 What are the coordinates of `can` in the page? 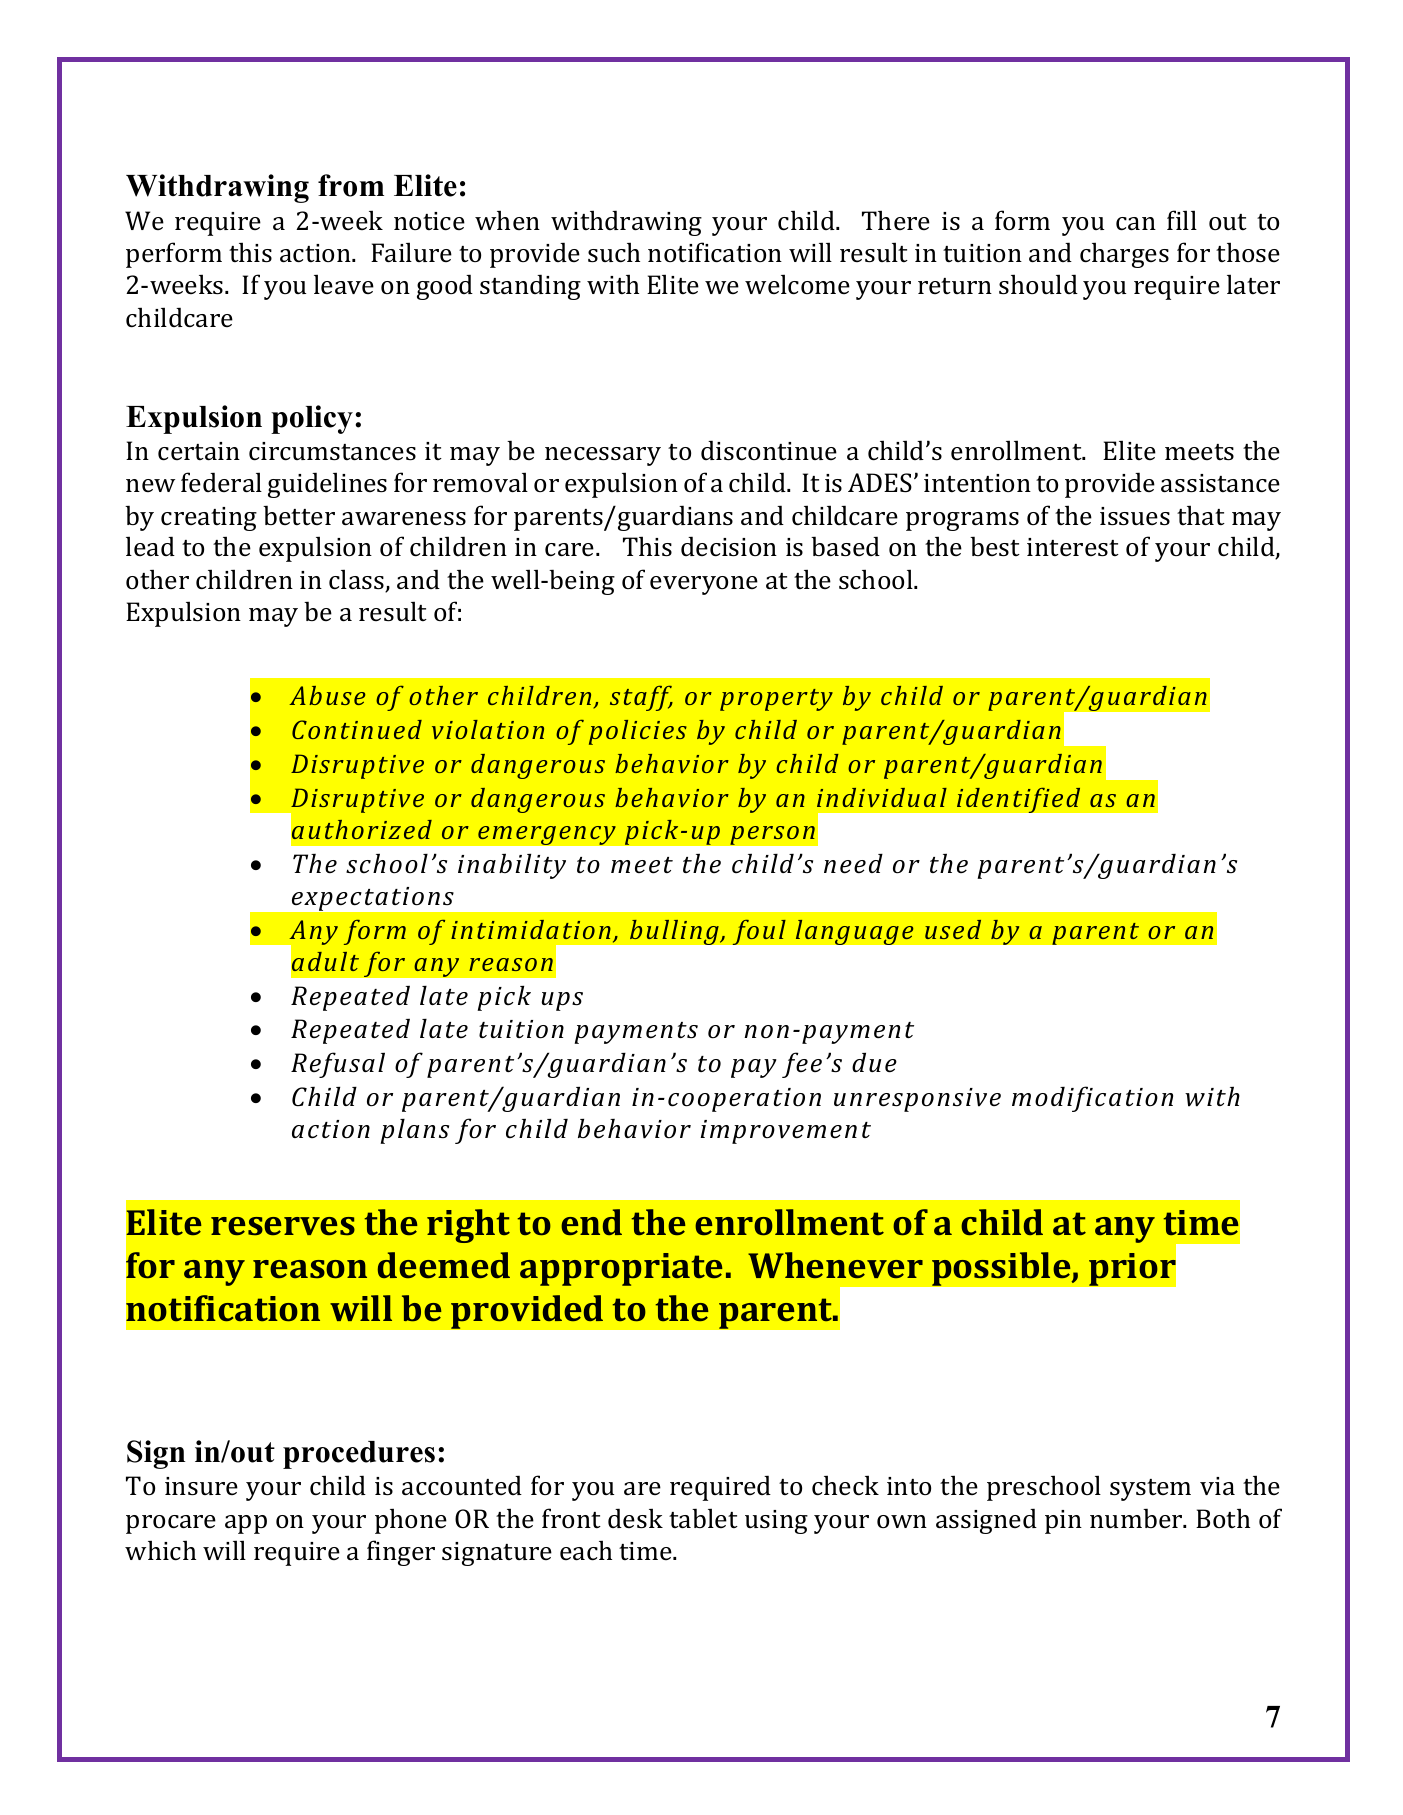 It's located at (1136, 224).
